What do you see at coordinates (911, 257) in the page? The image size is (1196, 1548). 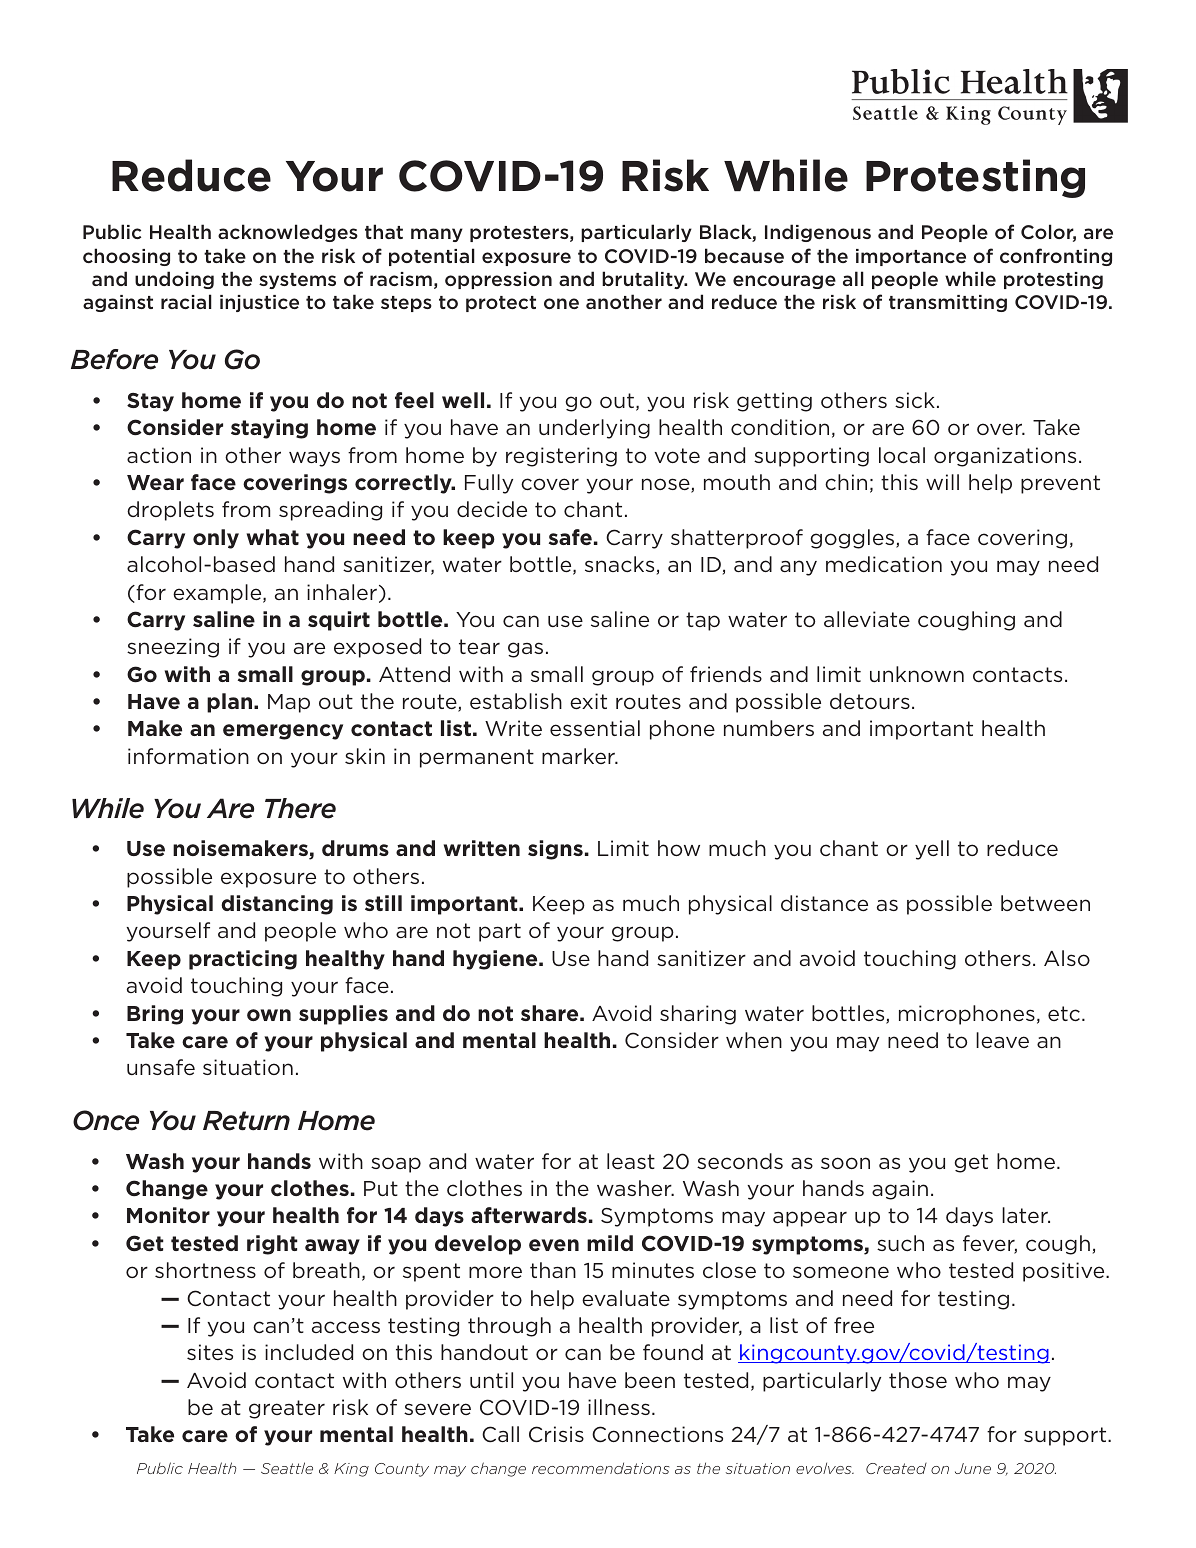 I see `importance` at bounding box center [911, 257].
